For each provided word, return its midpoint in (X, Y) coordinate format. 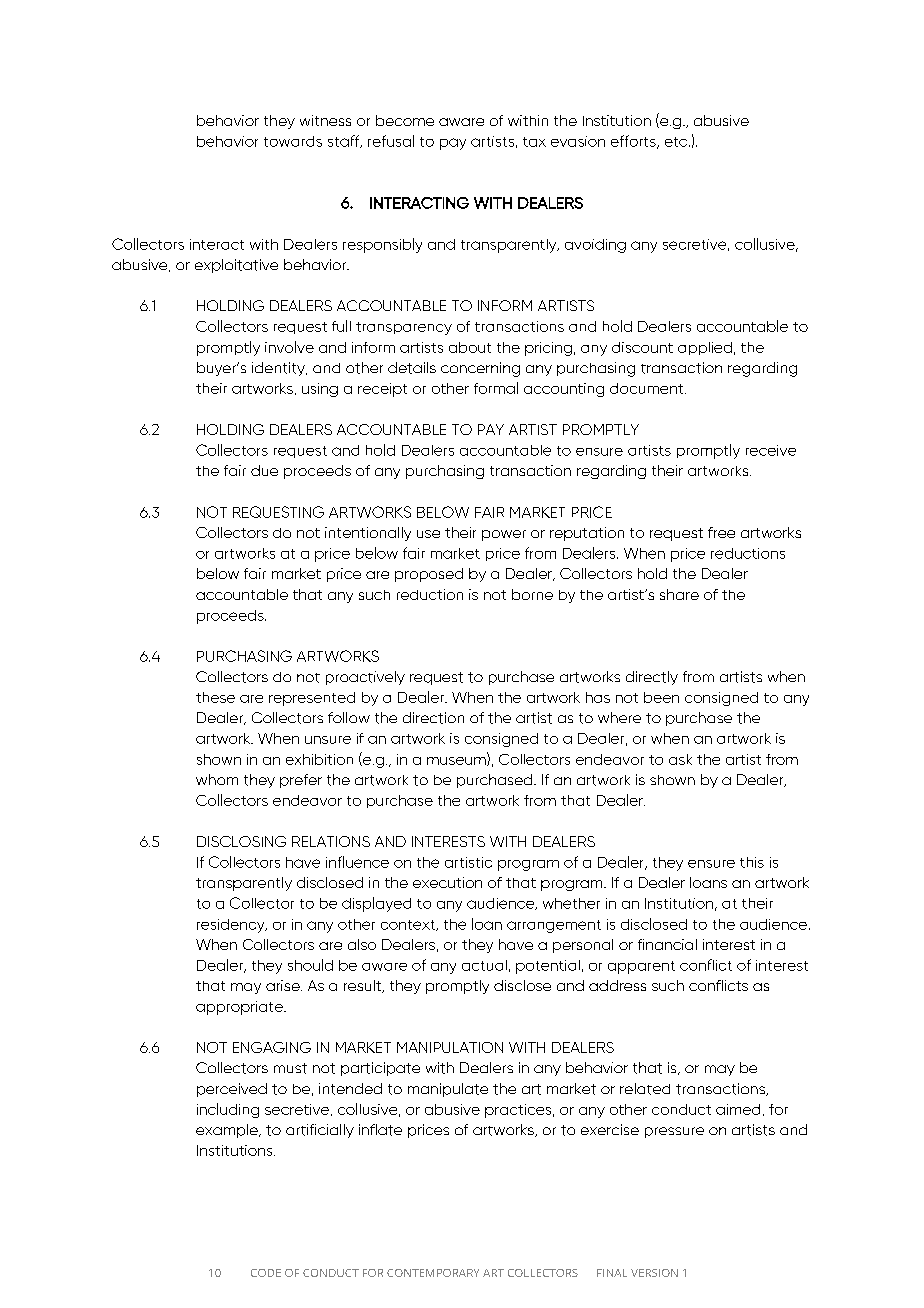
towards (293, 141)
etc (677, 142)
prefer (301, 781)
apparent (641, 967)
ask (680, 759)
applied (705, 348)
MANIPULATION (450, 1047)
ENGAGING (272, 1047)
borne (532, 594)
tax (534, 142)
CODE (266, 1273)
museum (457, 761)
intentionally (368, 534)
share (679, 594)
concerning (480, 369)
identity (279, 369)
